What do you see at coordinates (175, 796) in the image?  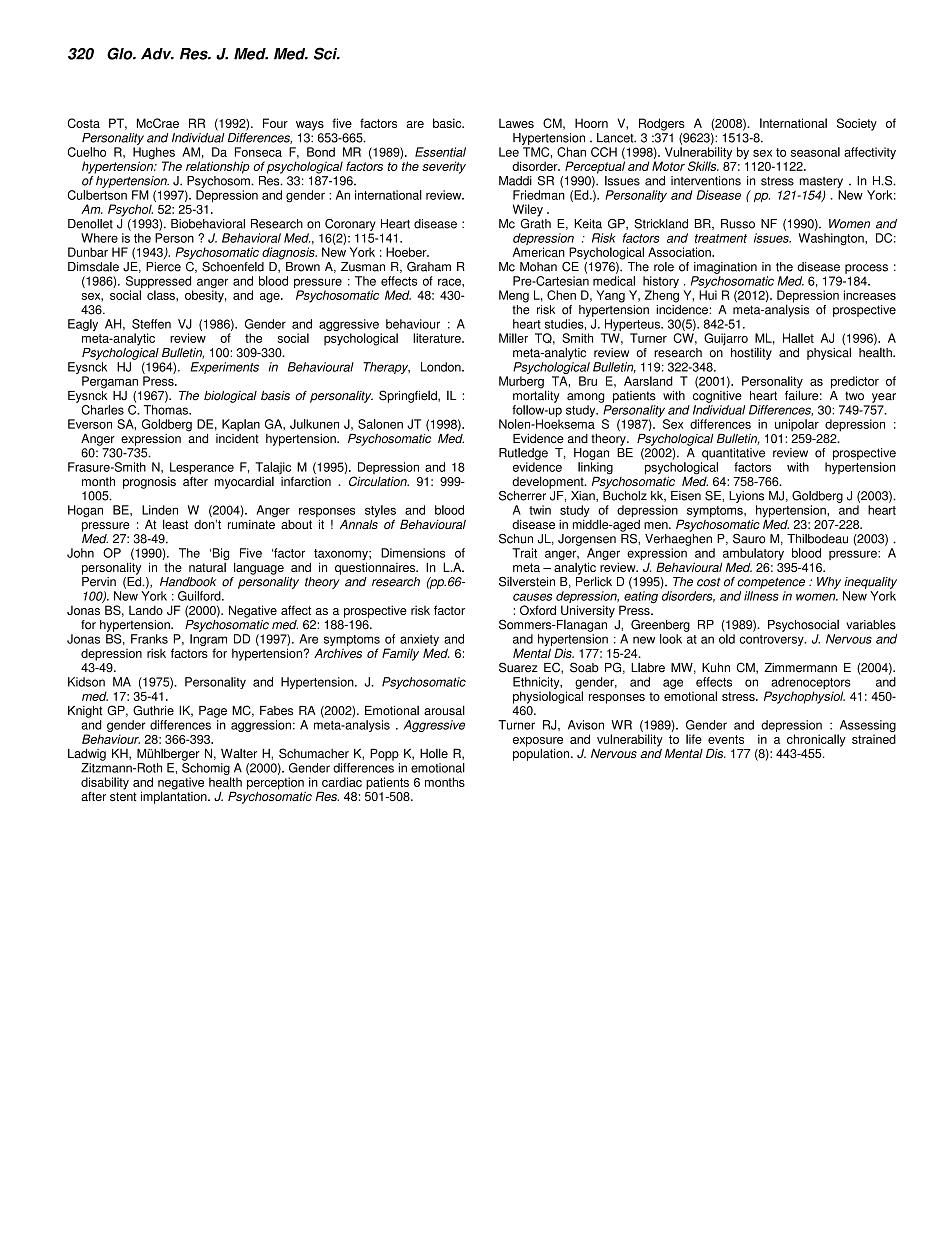 I see `implantation` at bounding box center [175, 796].
